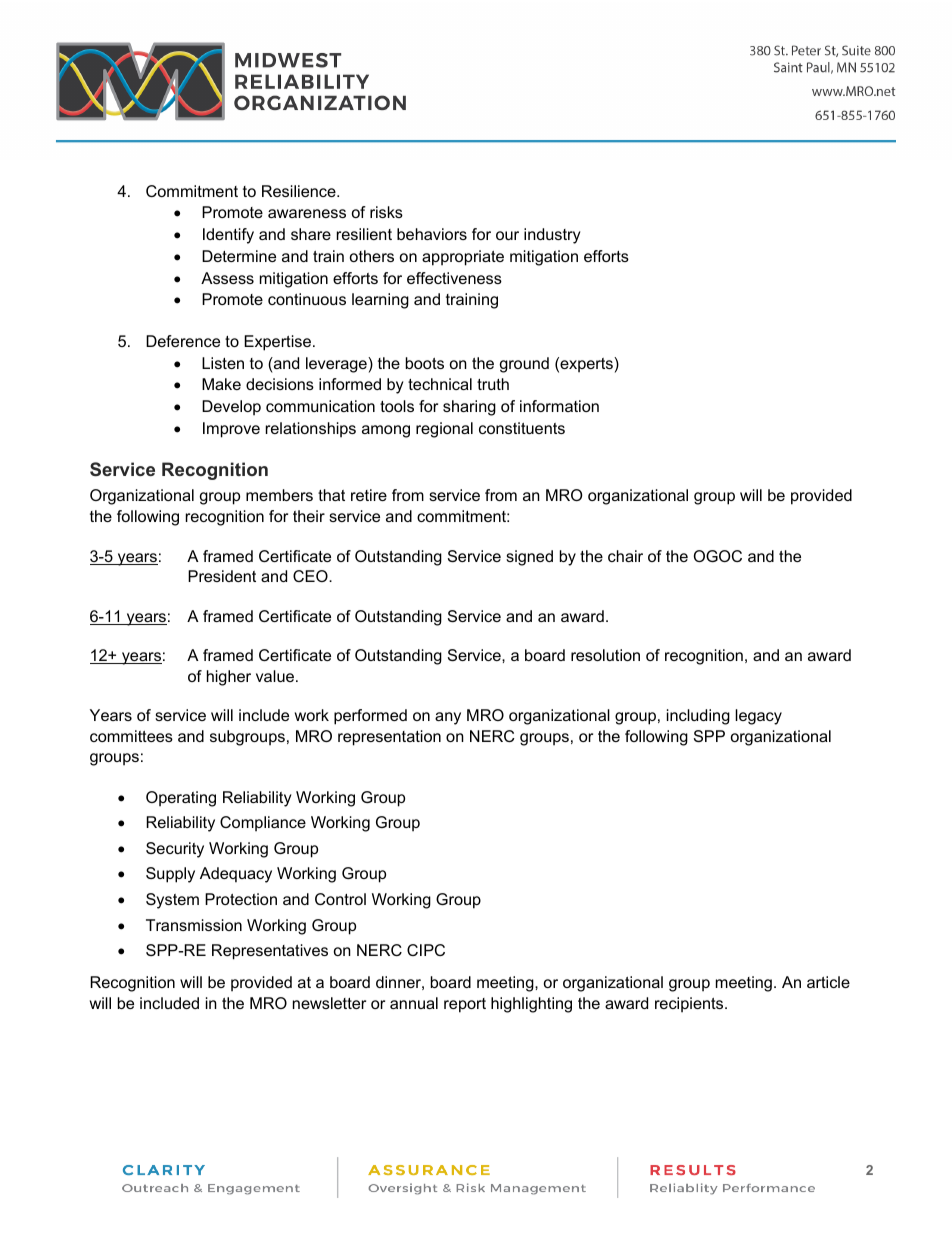 Image resolution: width=952 pixels, height=1233 pixels. I want to click on Operating, so click(181, 799).
